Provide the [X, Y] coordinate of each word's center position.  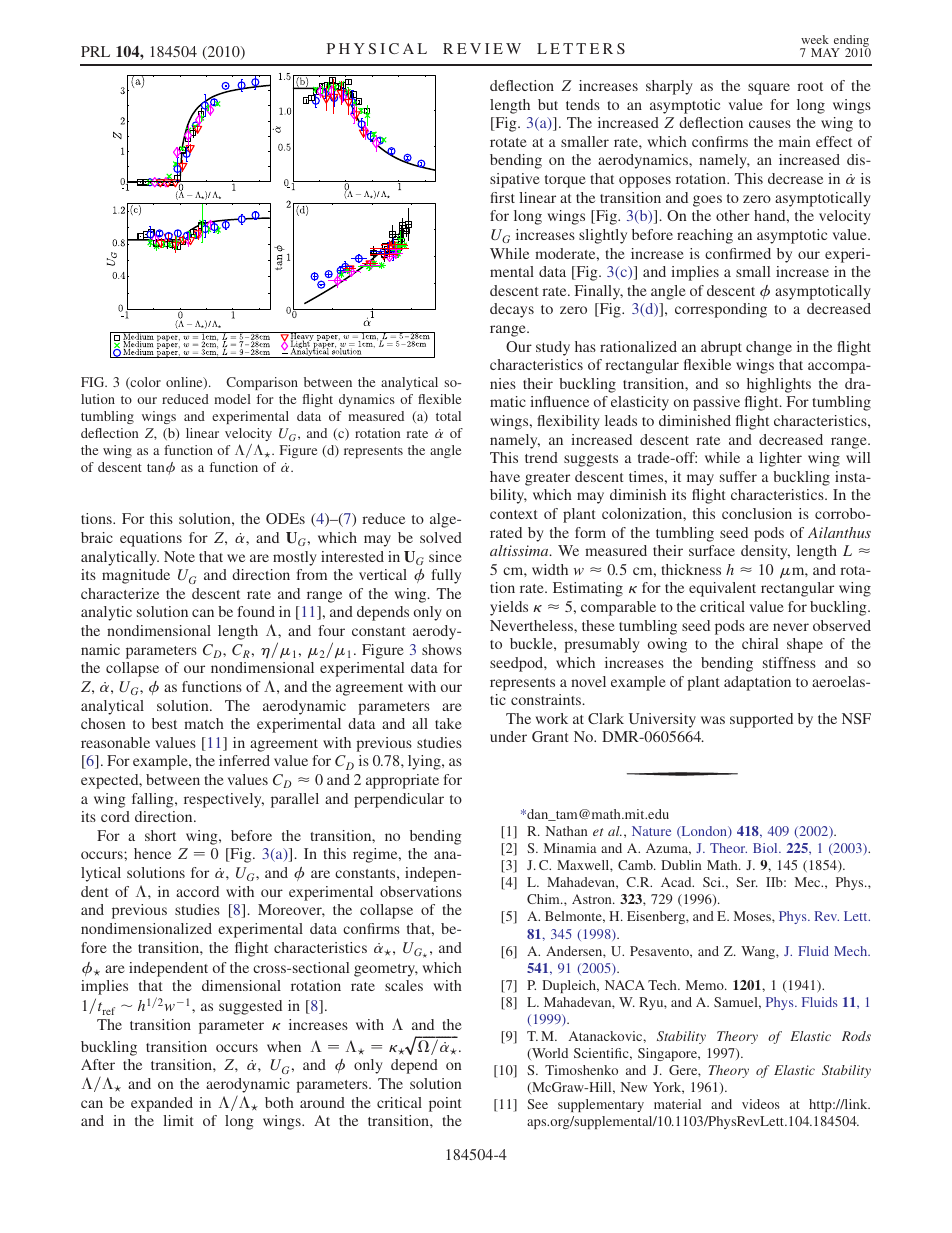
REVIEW [482, 48]
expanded [162, 1104]
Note [179, 556]
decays [512, 310]
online [185, 383]
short [160, 835]
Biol [766, 848]
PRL [95, 51]
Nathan [566, 831]
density [765, 552]
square [769, 89]
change [769, 348]
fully [446, 576]
